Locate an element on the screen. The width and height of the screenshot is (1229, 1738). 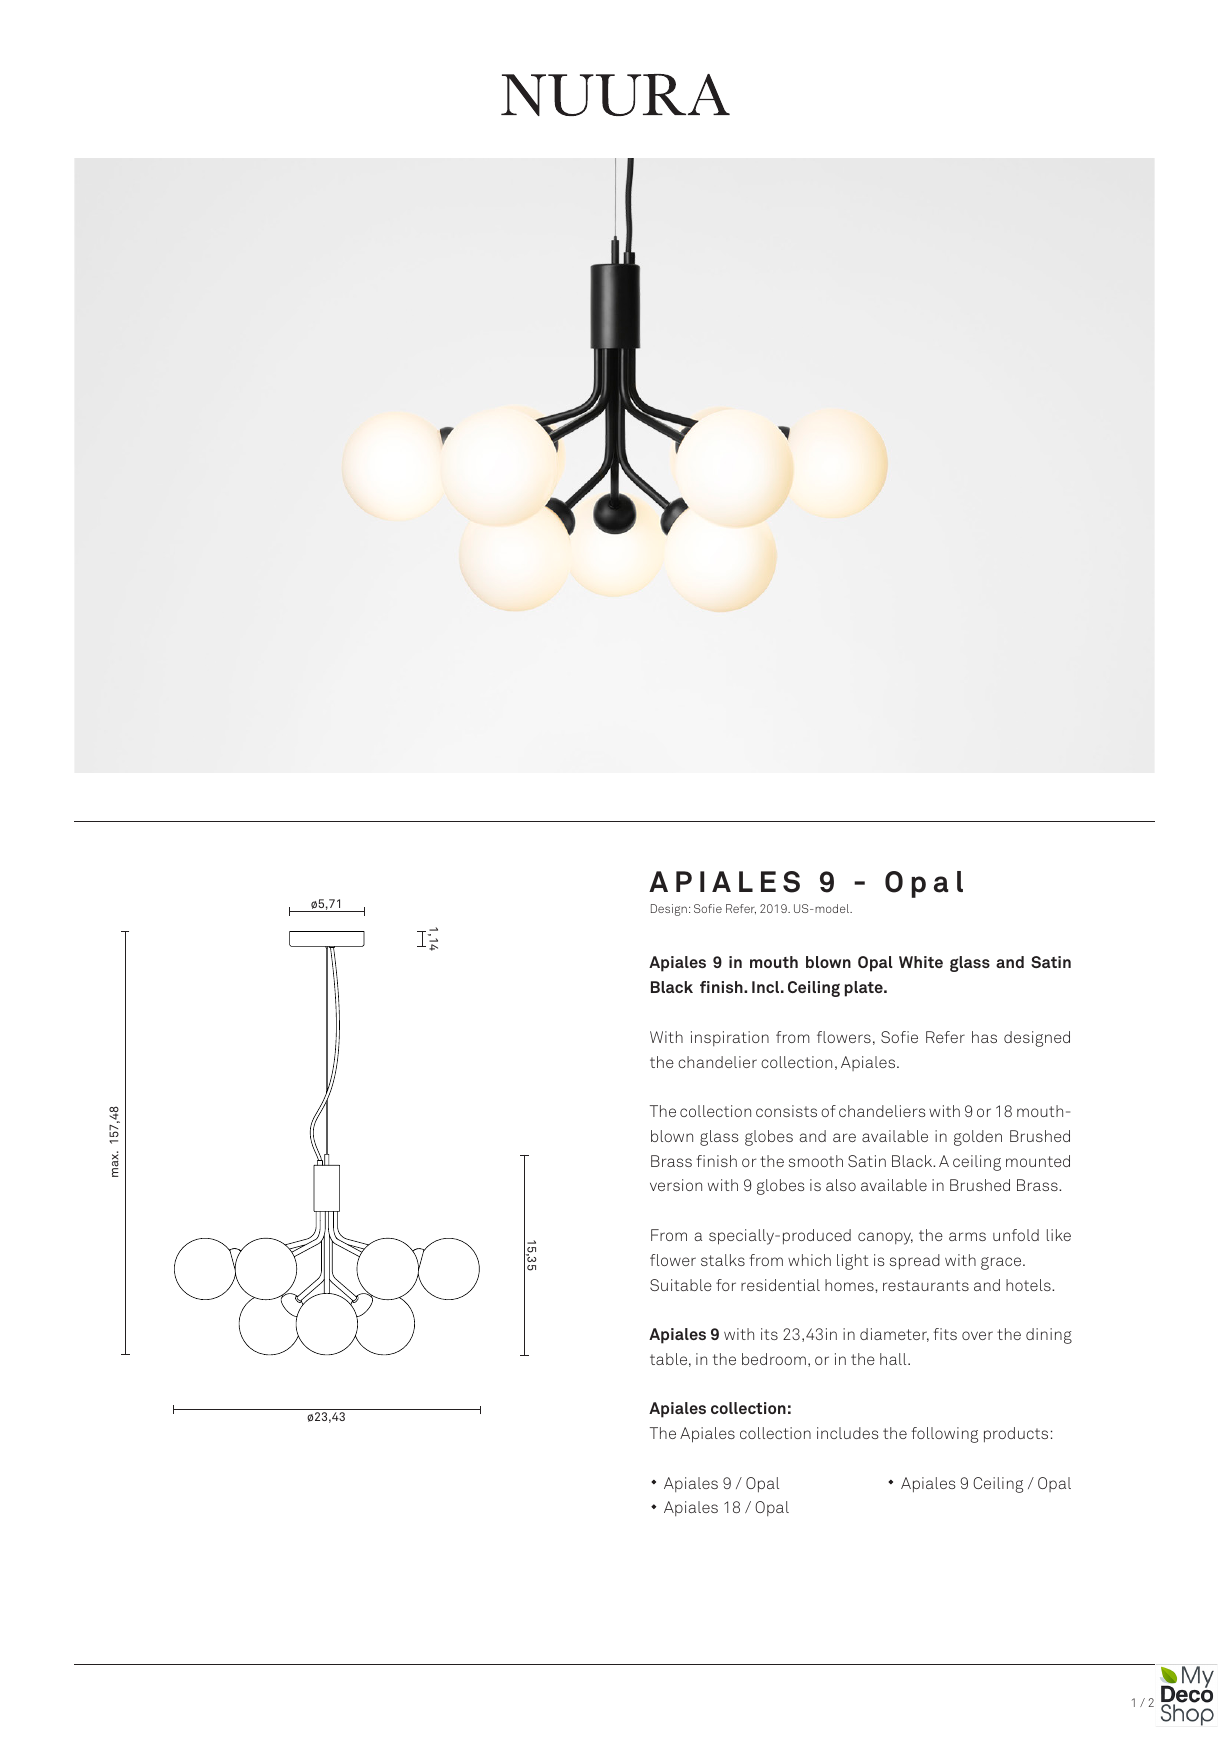
plate is located at coordinates (865, 989).
